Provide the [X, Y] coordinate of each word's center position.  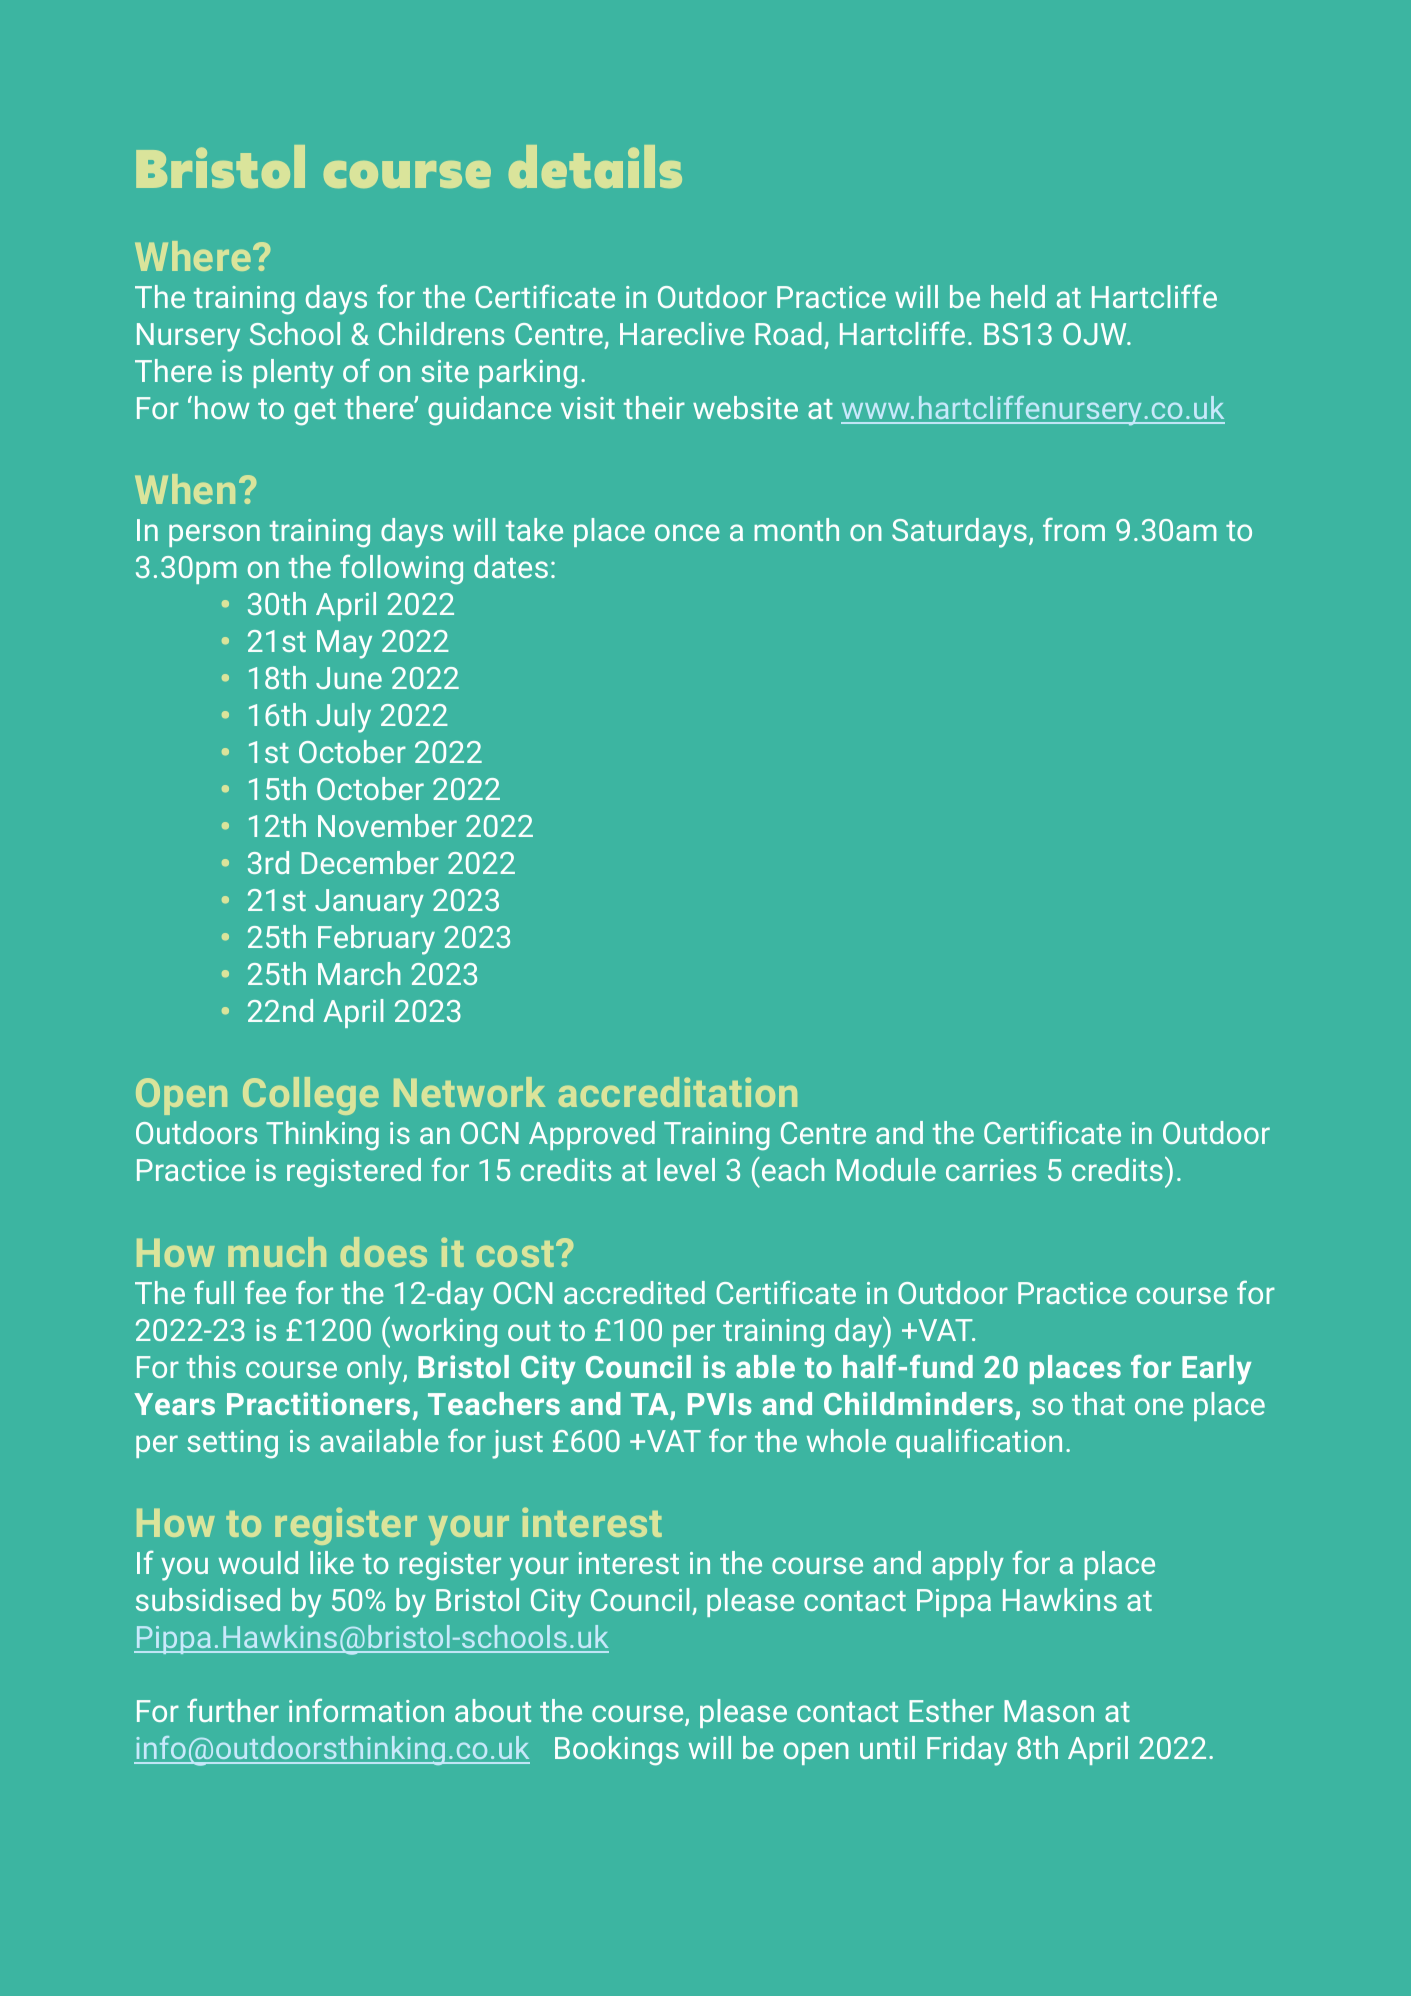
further [233, 1710]
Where [194, 256]
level [686, 1169]
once [687, 532]
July [343, 718]
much [277, 1252]
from [1074, 529]
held [1018, 296]
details [595, 166]
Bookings [617, 1750]
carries [991, 1170]
